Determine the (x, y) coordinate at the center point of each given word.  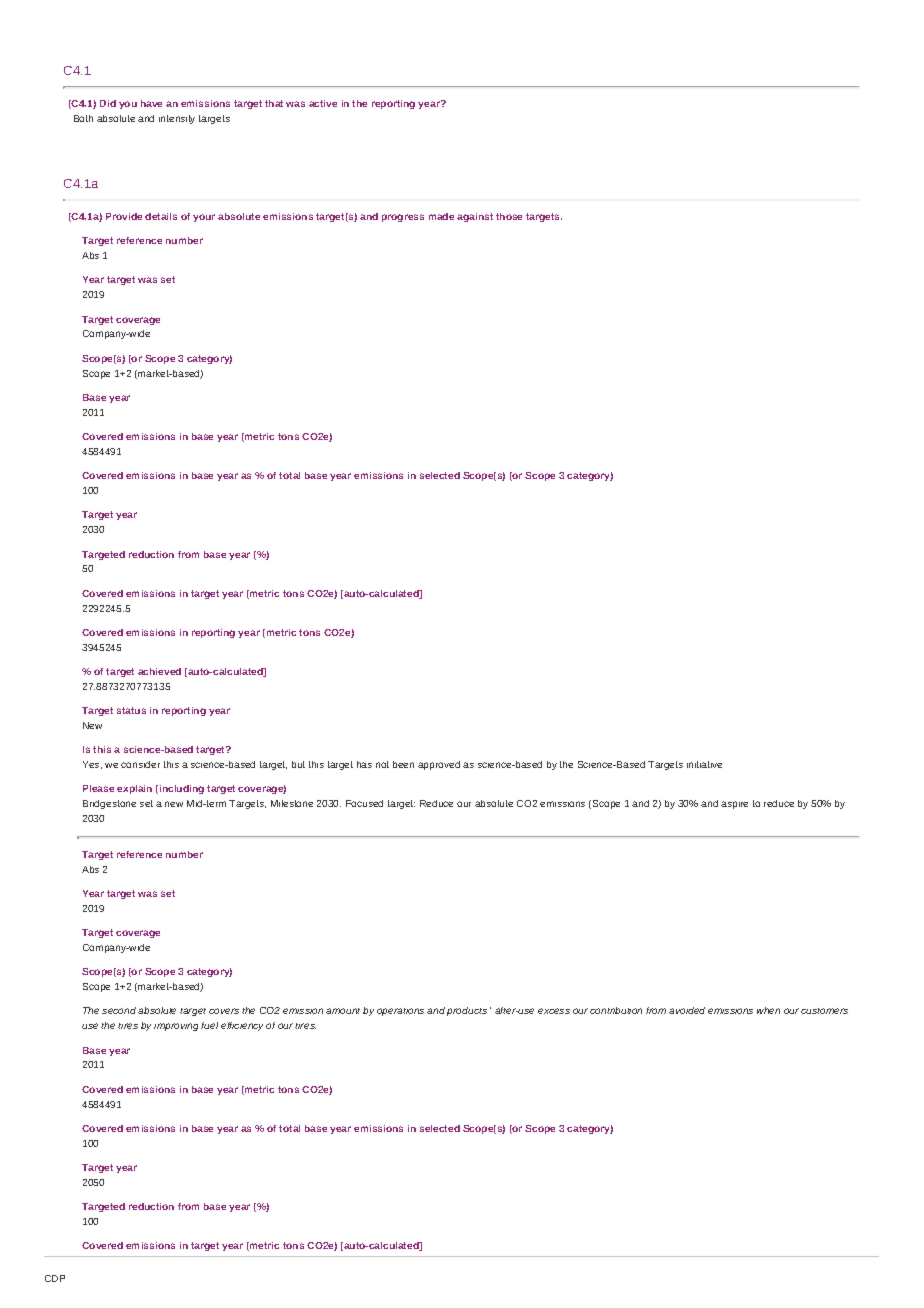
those (509, 216)
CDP (55, 1278)
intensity (177, 119)
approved (439, 765)
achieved (159, 671)
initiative (704, 764)
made (441, 216)
